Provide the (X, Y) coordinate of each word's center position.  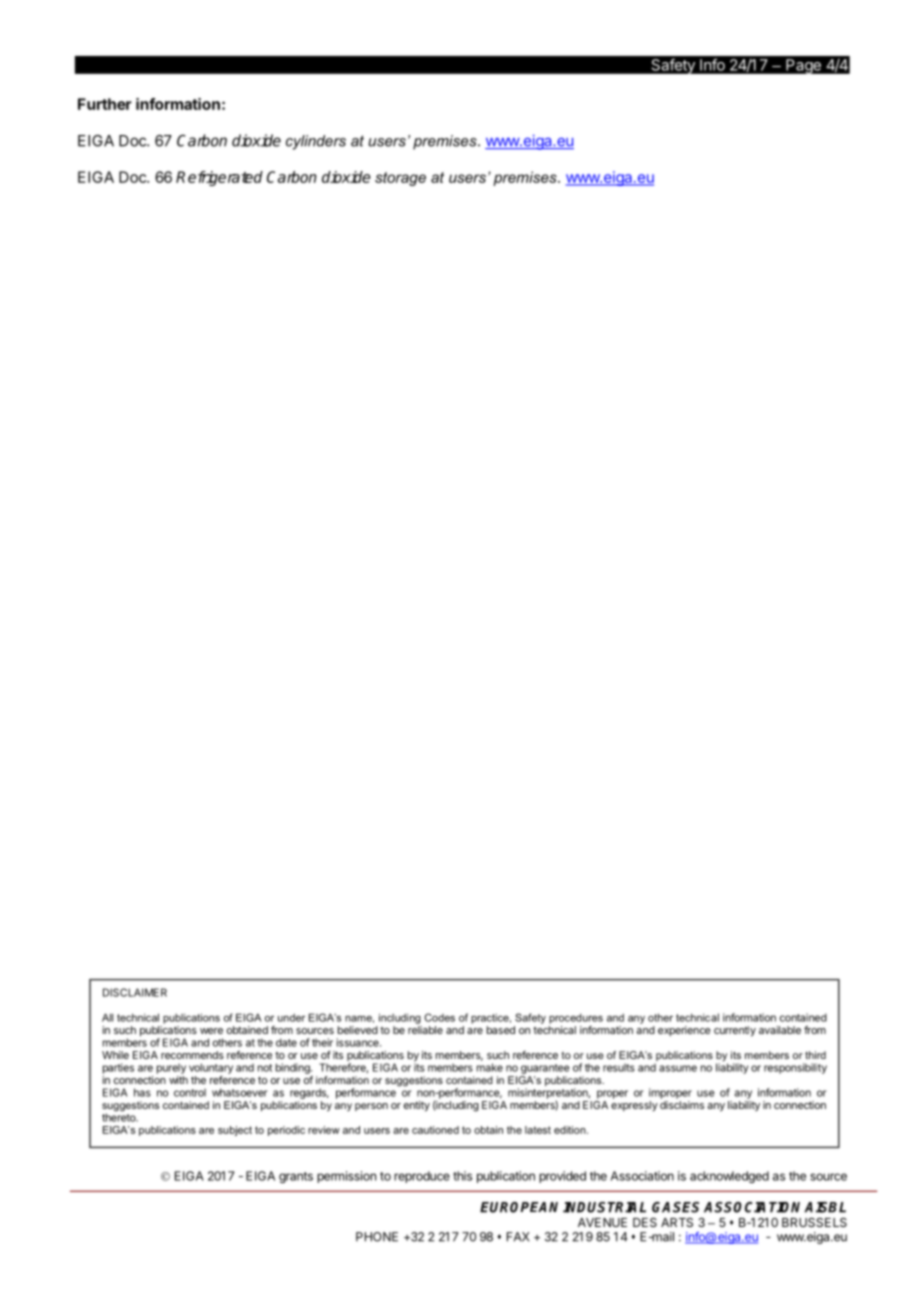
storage (400, 179)
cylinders (316, 142)
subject (235, 1131)
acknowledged (729, 1177)
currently (735, 1031)
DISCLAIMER (135, 992)
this (462, 1176)
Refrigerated (219, 178)
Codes (439, 1017)
